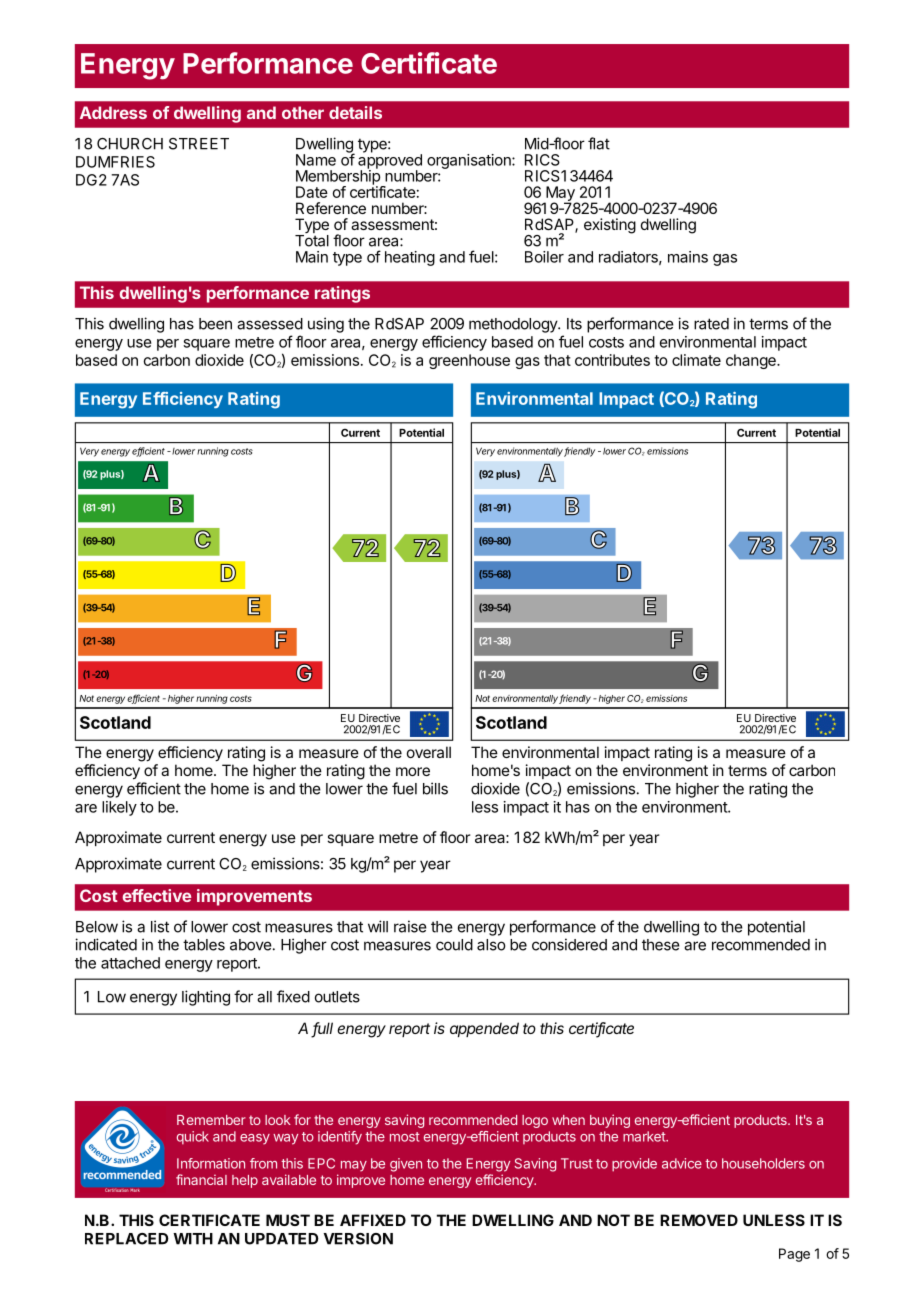 The width and height of the page is (924, 1308). I want to click on change, so click(752, 361).
